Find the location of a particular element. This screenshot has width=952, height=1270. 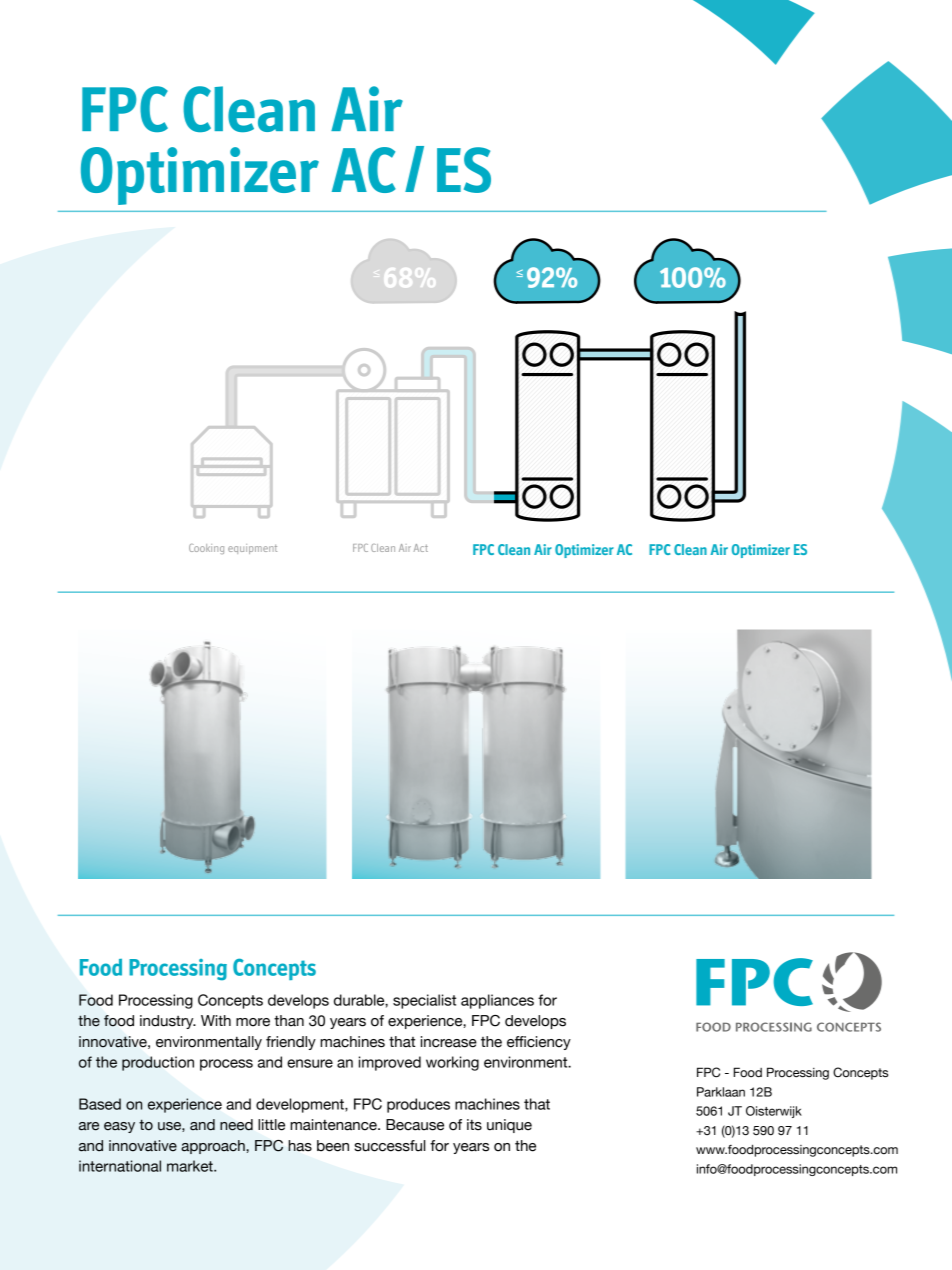

equipment is located at coordinates (252, 549).
